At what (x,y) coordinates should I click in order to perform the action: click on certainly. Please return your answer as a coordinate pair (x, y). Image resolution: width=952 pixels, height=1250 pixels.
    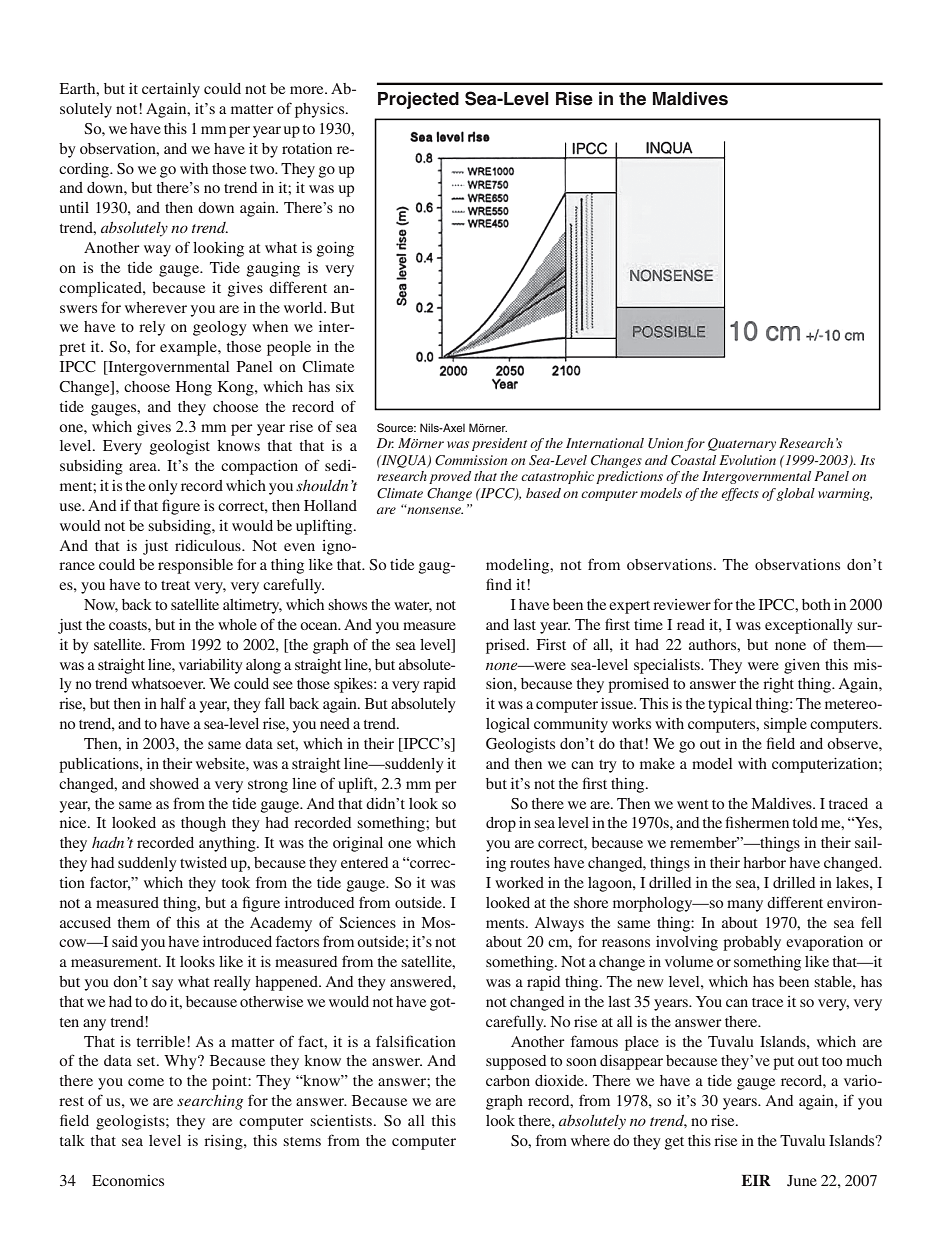
    Looking at the image, I should click on (171, 90).
